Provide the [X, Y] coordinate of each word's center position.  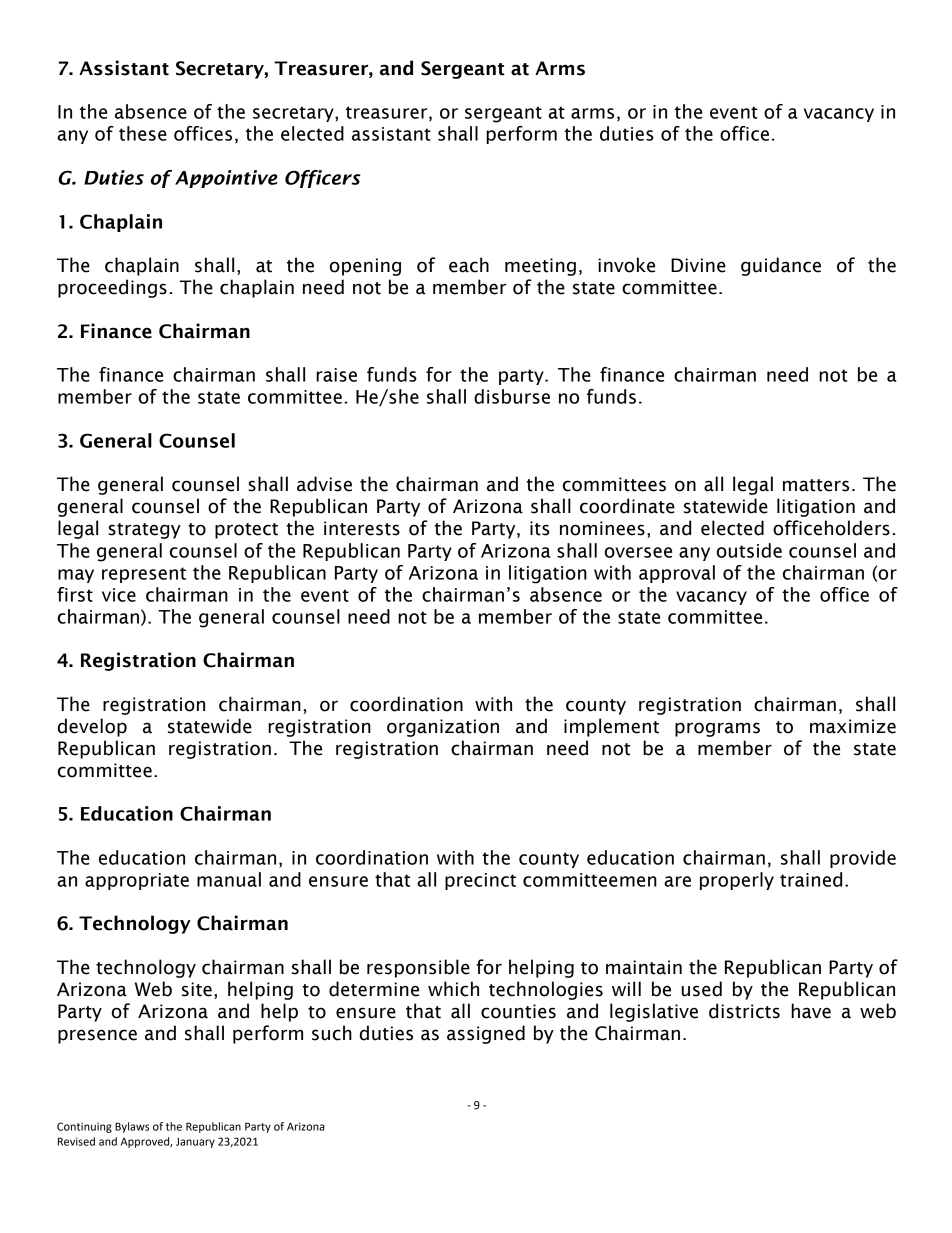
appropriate [137, 881]
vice [119, 595]
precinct [480, 881]
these [143, 133]
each [469, 265]
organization [443, 728]
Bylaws [132, 1127]
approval [677, 574]
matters [816, 485]
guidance [781, 266]
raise [336, 375]
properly [737, 881]
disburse [512, 396]
